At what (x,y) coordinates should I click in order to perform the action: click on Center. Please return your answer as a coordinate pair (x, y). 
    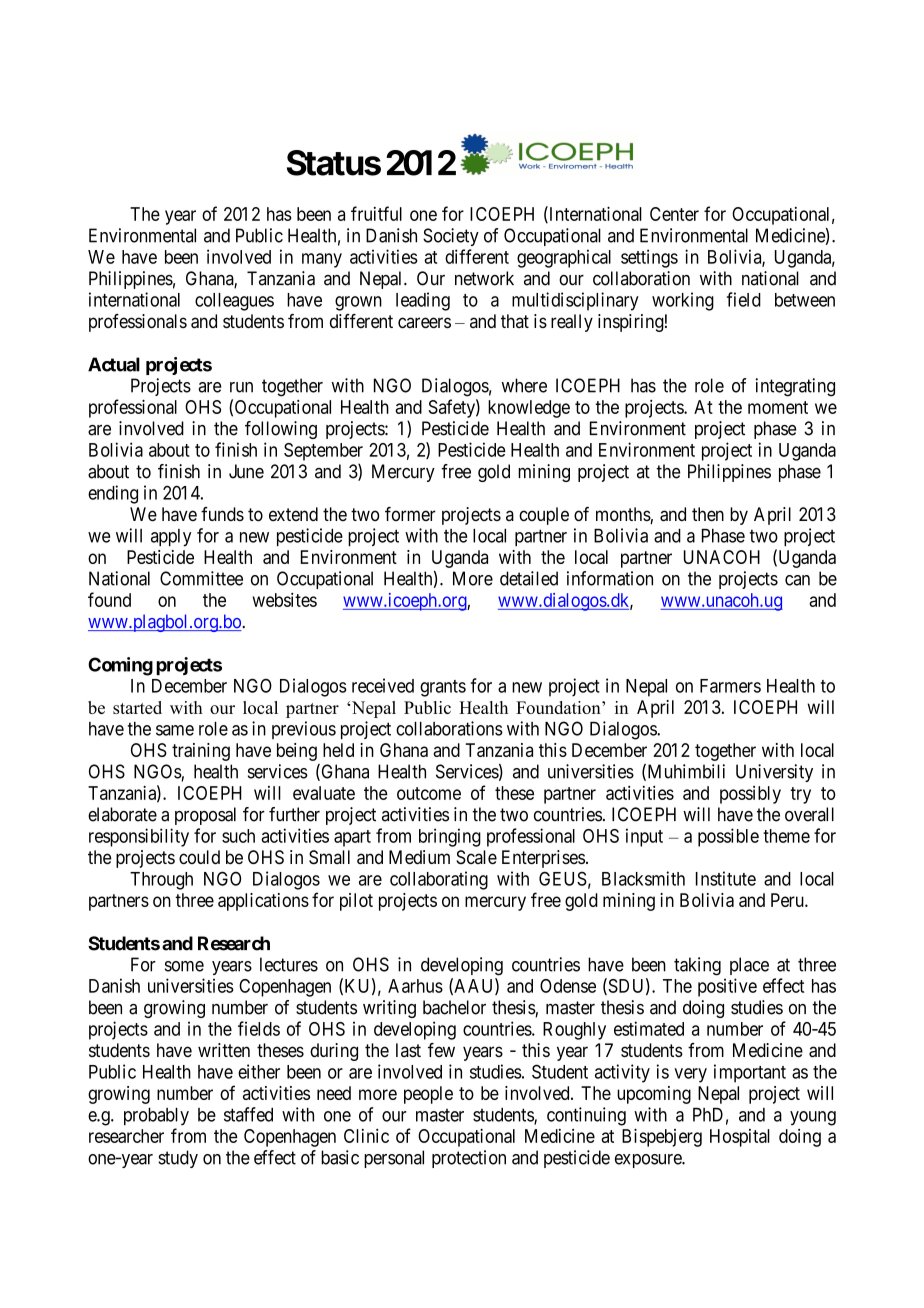
    Looking at the image, I should click on (674, 214).
